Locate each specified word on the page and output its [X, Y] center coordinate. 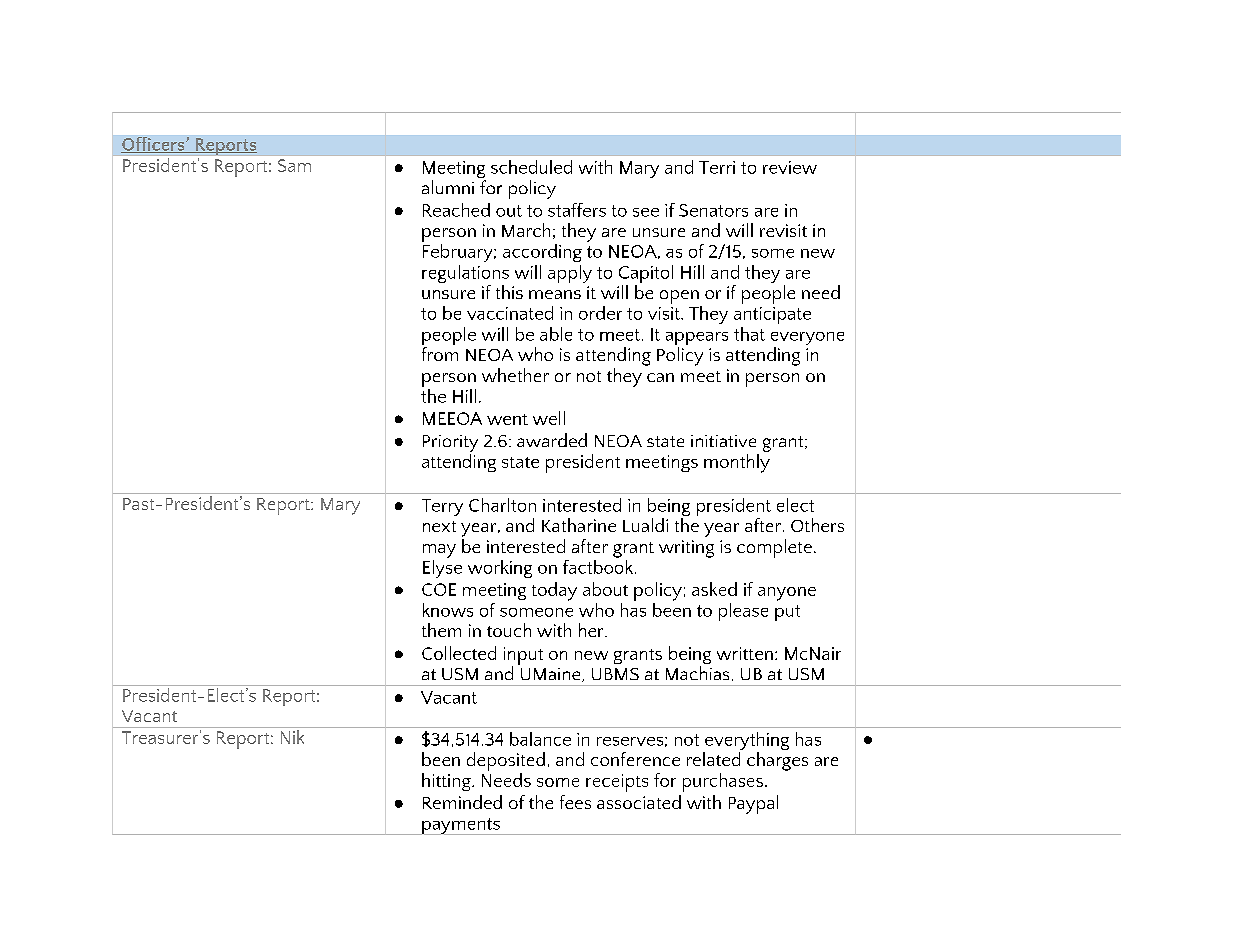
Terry [442, 507]
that [749, 334]
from [440, 354]
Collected [459, 653]
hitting [447, 782]
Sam [294, 165]
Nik [292, 735]
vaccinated [510, 313]
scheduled [531, 167]
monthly [737, 463]
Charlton [502, 505]
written [745, 653]
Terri [717, 167]
